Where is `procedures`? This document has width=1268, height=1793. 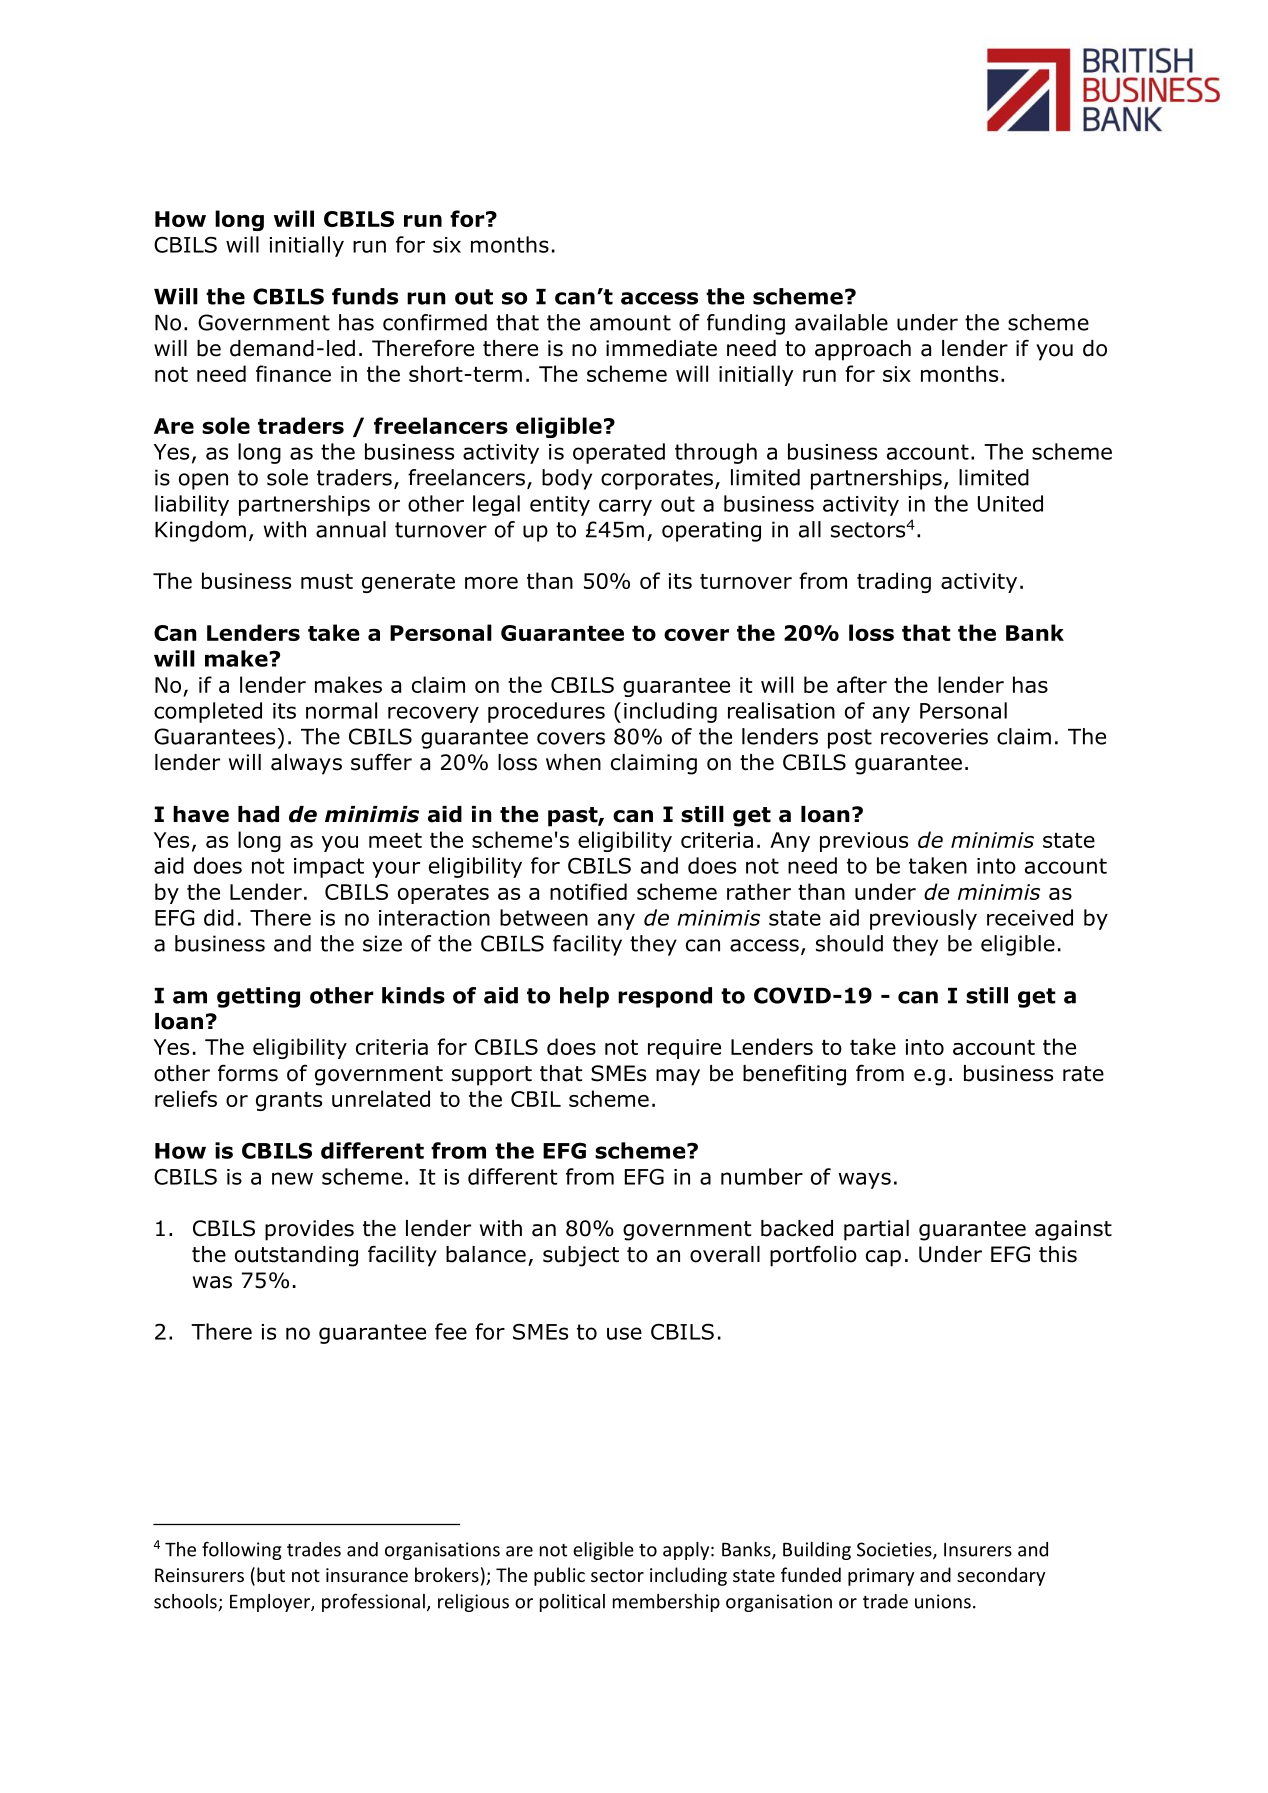 procedures is located at coordinates (546, 712).
